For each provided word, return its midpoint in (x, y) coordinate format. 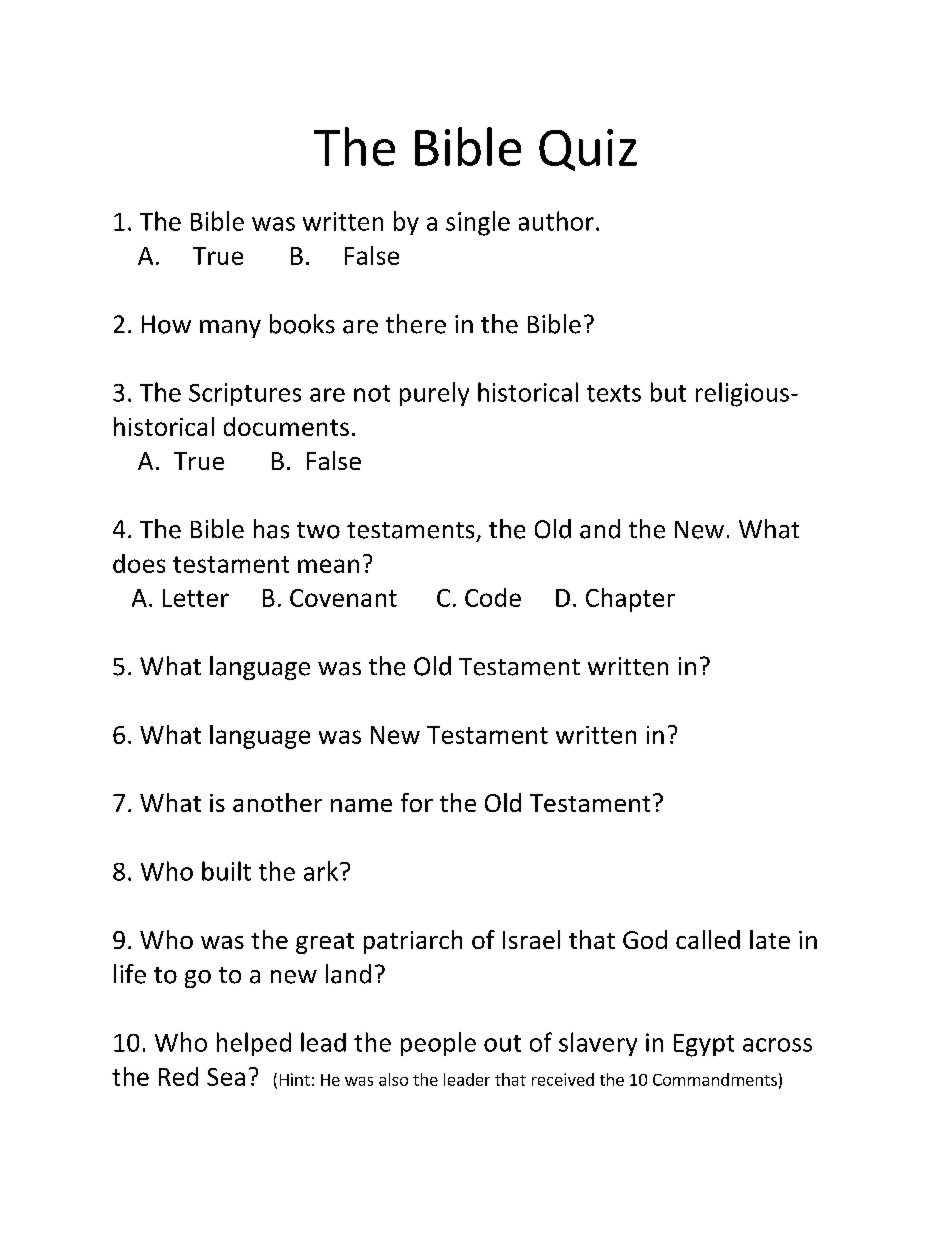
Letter (196, 598)
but (668, 392)
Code (493, 597)
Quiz (588, 150)
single (478, 223)
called (708, 939)
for (417, 802)
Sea (226, 1077)
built (226, 871)
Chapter (630, 600)
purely (434, 394)
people (438, 1044)
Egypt (704, 1045)
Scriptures (245, 394)
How (166, 324)
